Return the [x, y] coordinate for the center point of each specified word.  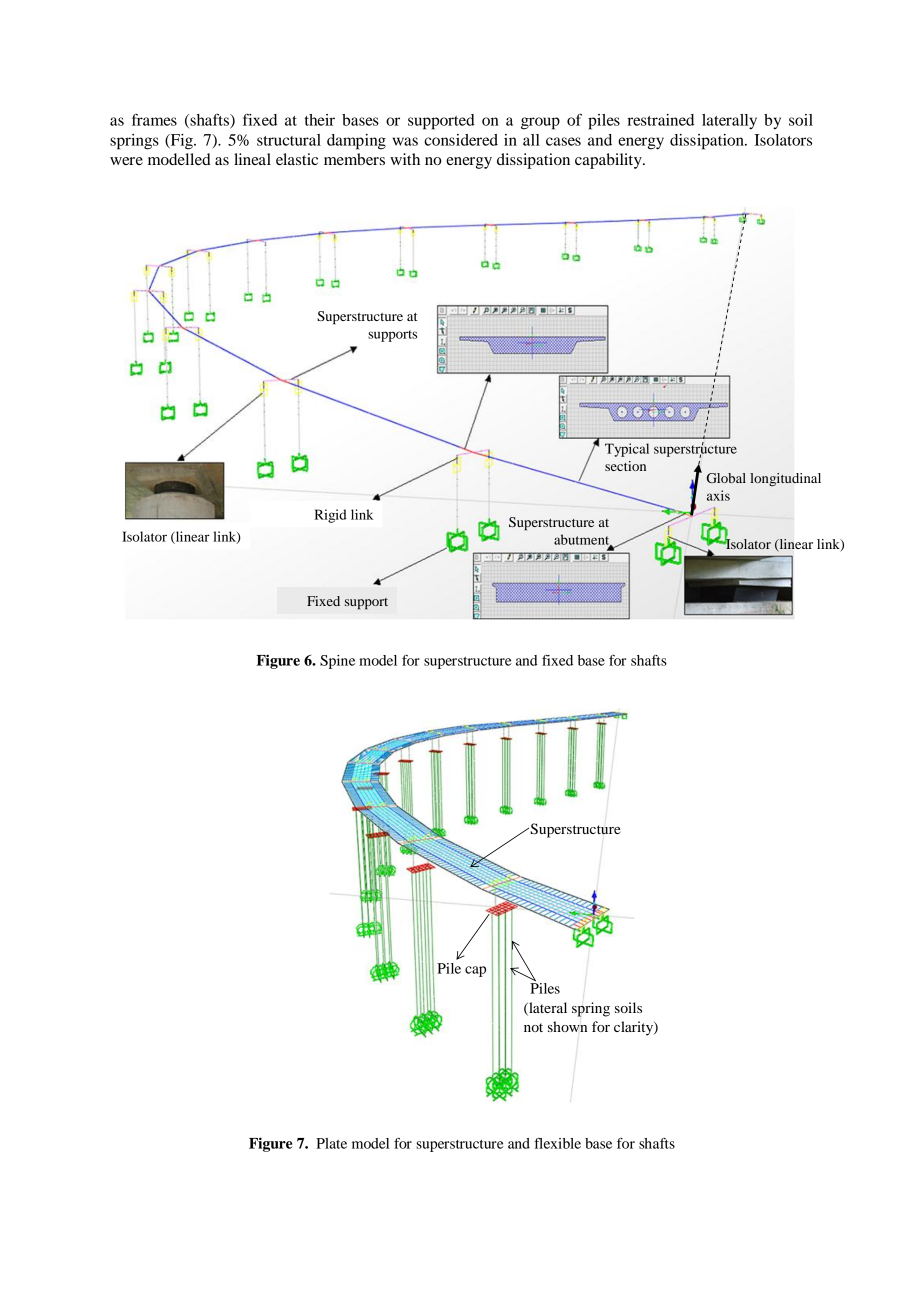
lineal [252, 159]
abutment [583, 540]
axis [718, 495]
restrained [660, 120]
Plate [331, 1143]
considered [461, 140]
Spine [337, 662]
